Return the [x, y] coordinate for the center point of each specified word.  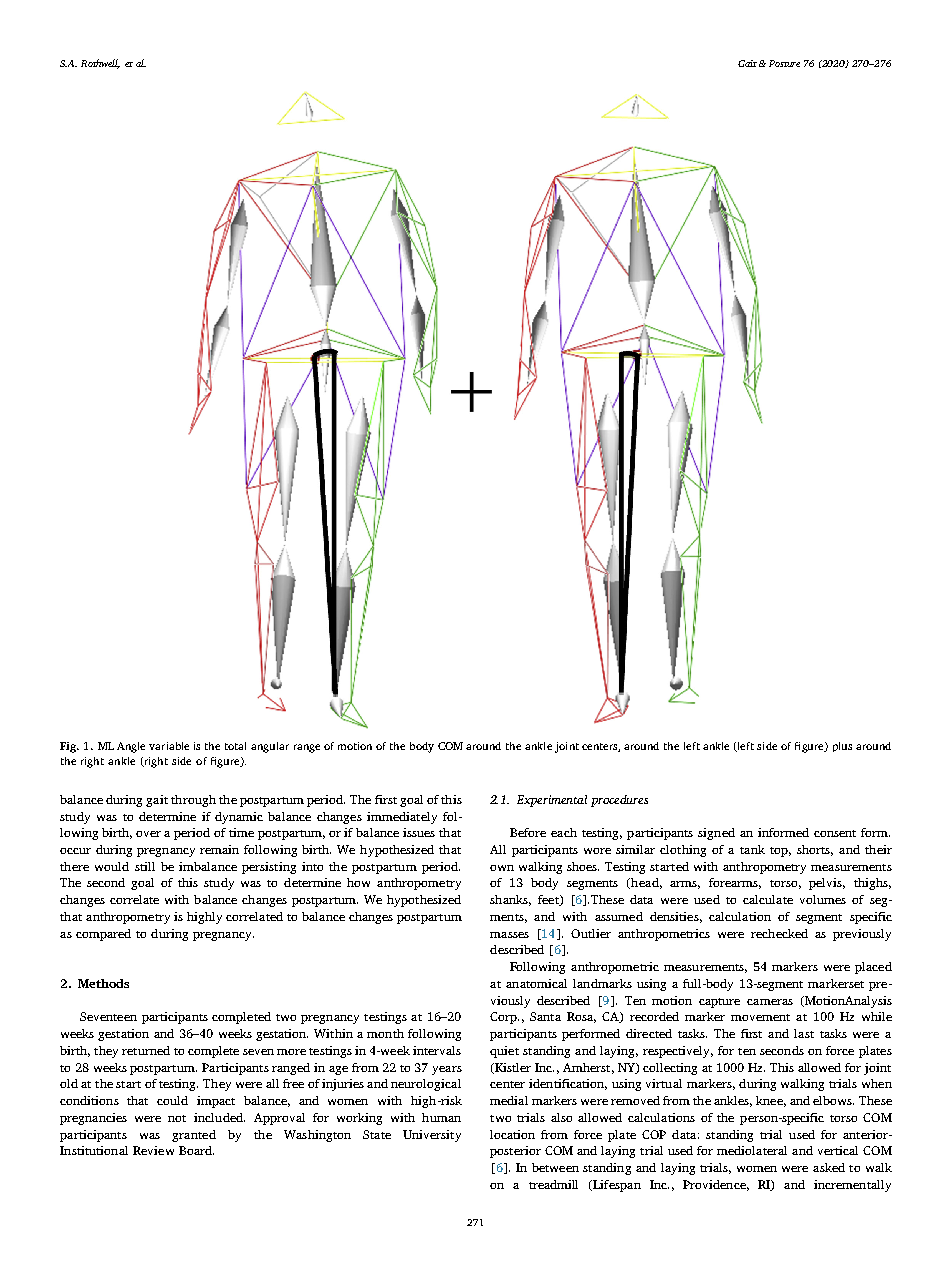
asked [829, 1167]
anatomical [536, 983]
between [555, 1167]
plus [842, 747]
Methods [103, 983]
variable [169, 746]
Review [153, 1150]
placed [873, 968]
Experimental [552, 801]
